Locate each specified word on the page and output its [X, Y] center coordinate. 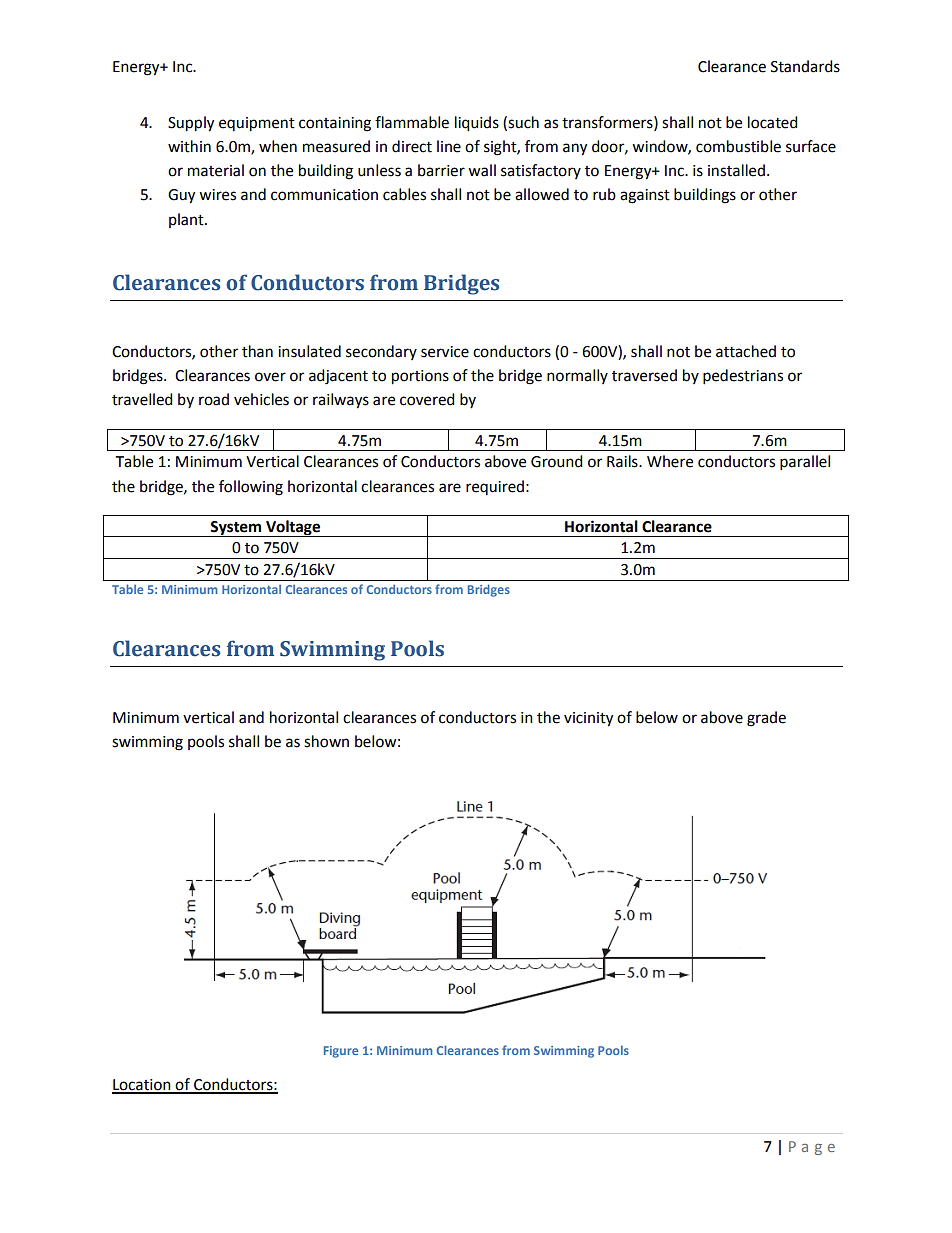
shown [326, 741]
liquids [477, 124]
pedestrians [743, 377]
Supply [191, 124]
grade [766, 719]
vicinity [588, 719]
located [773, 122]
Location [142, 1086]
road [214, 399]
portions [420, 377]
